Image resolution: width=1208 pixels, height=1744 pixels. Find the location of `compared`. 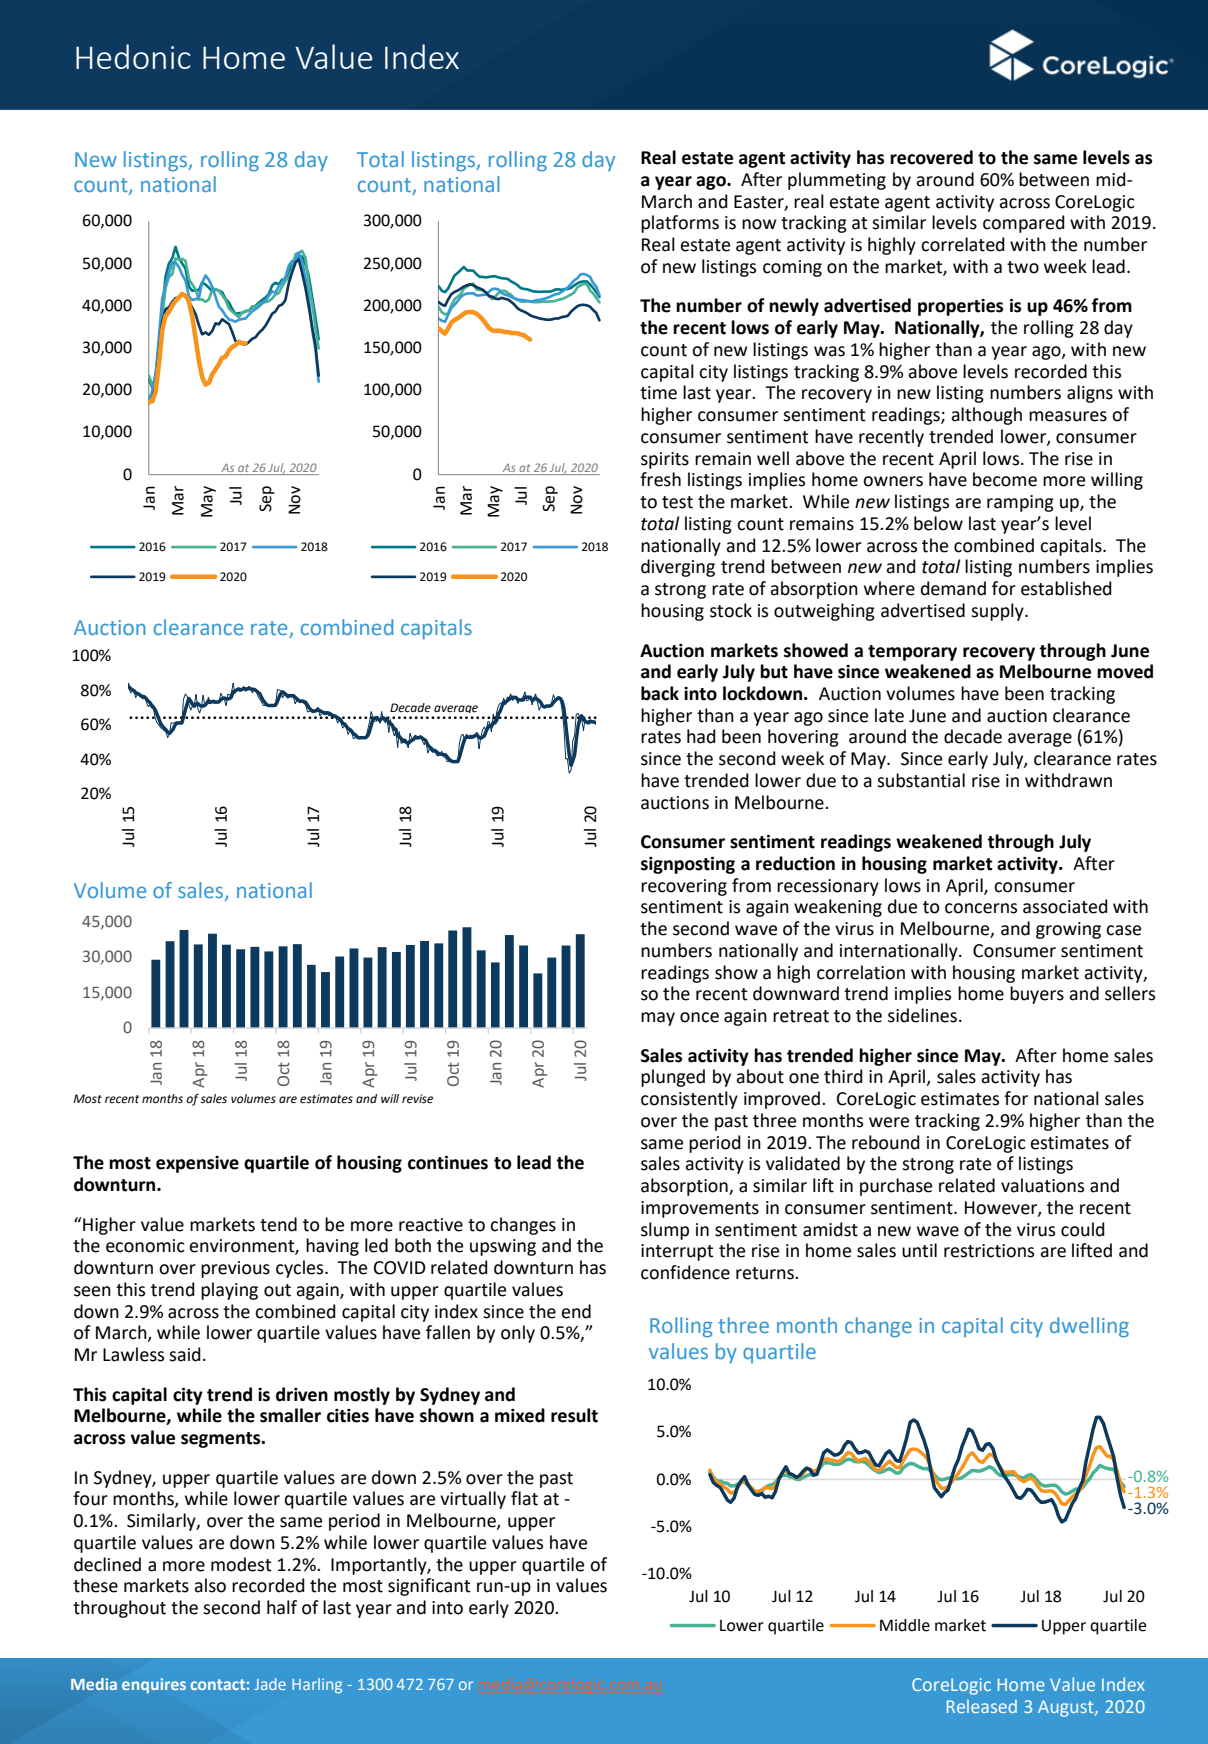

compared is located at coordinates (1024, 224).
